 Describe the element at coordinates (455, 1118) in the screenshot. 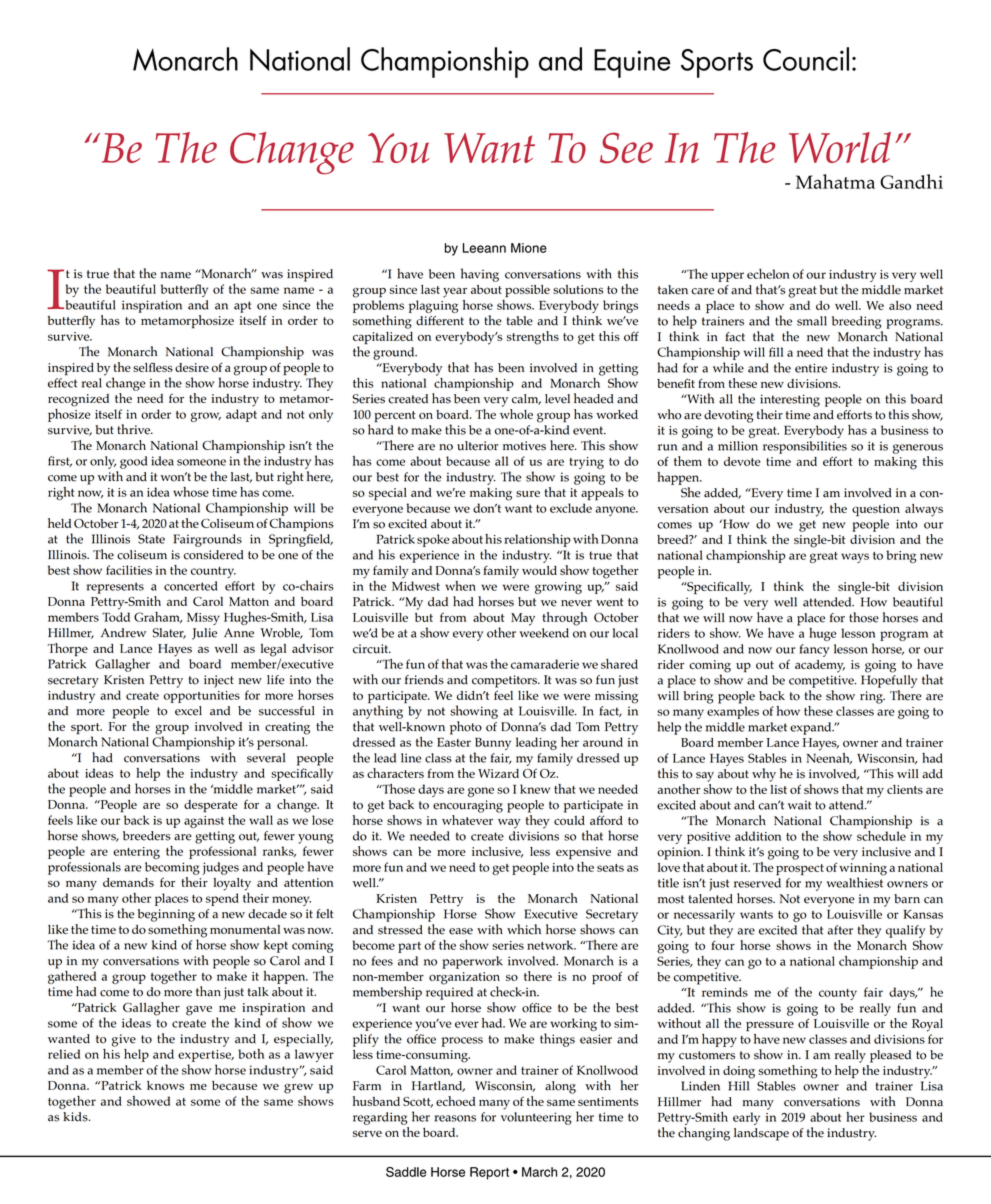

I see `reasons` at that location.
